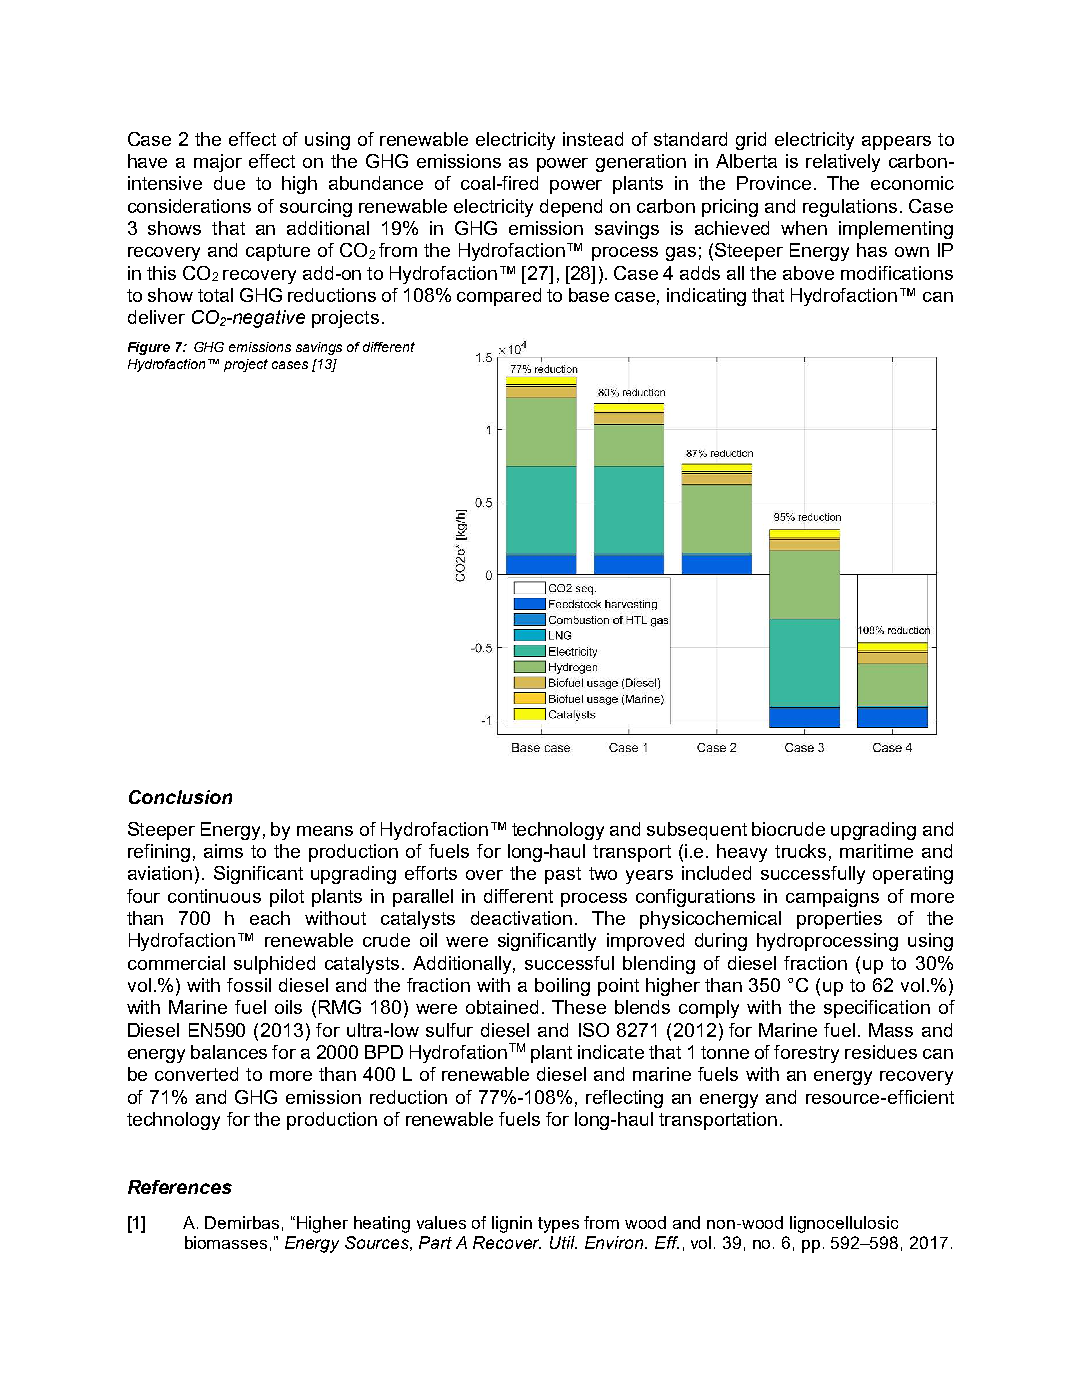 This screenshot has height=1400, width=1082. Describe the element at coordinates (843, 163) in the screenshot. I see `relatively` at that location.
